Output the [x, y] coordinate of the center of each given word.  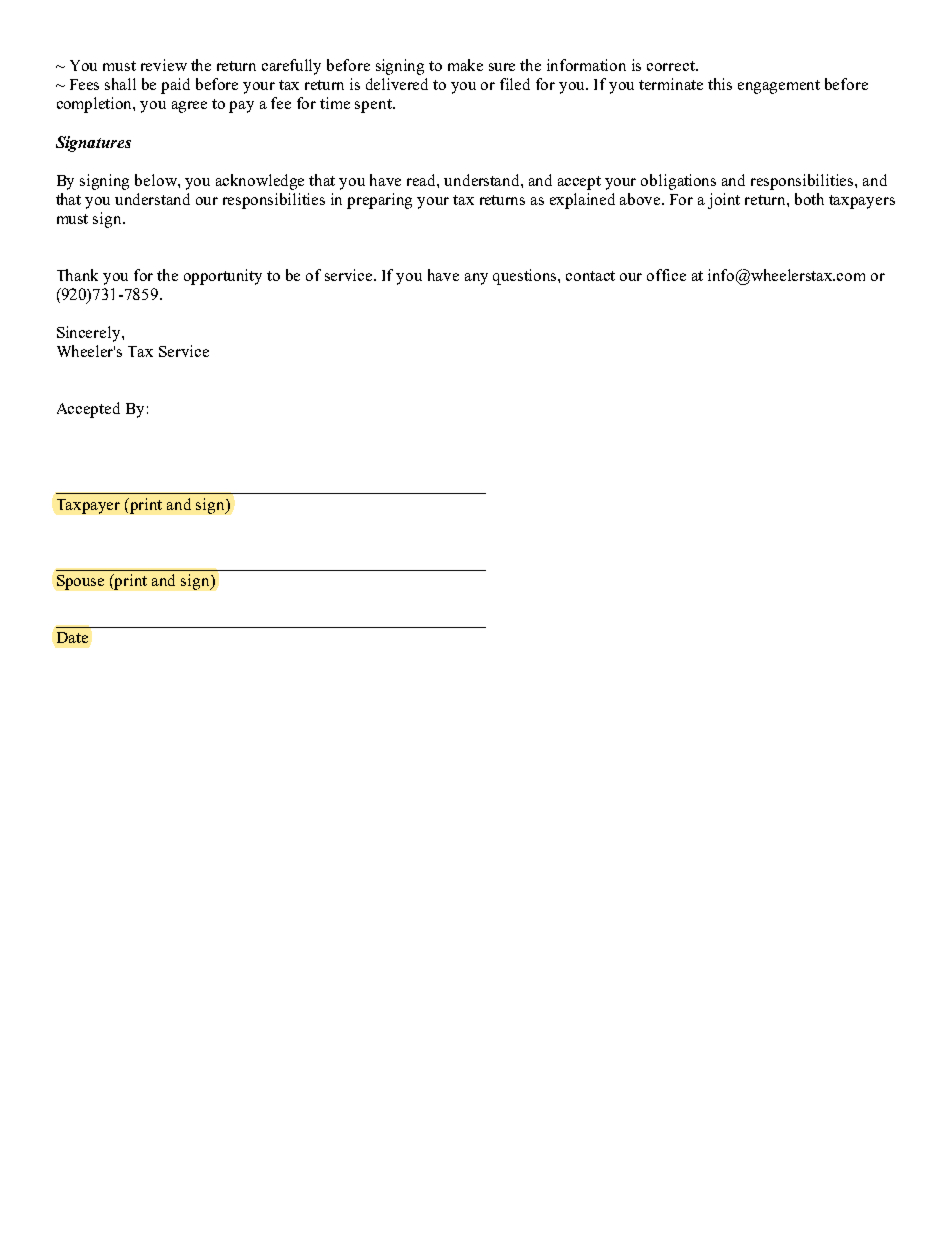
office [666, 275]
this [720, 84]
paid [175, 86]
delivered [397, 84]
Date [72, 637]
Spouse [80, 582]
